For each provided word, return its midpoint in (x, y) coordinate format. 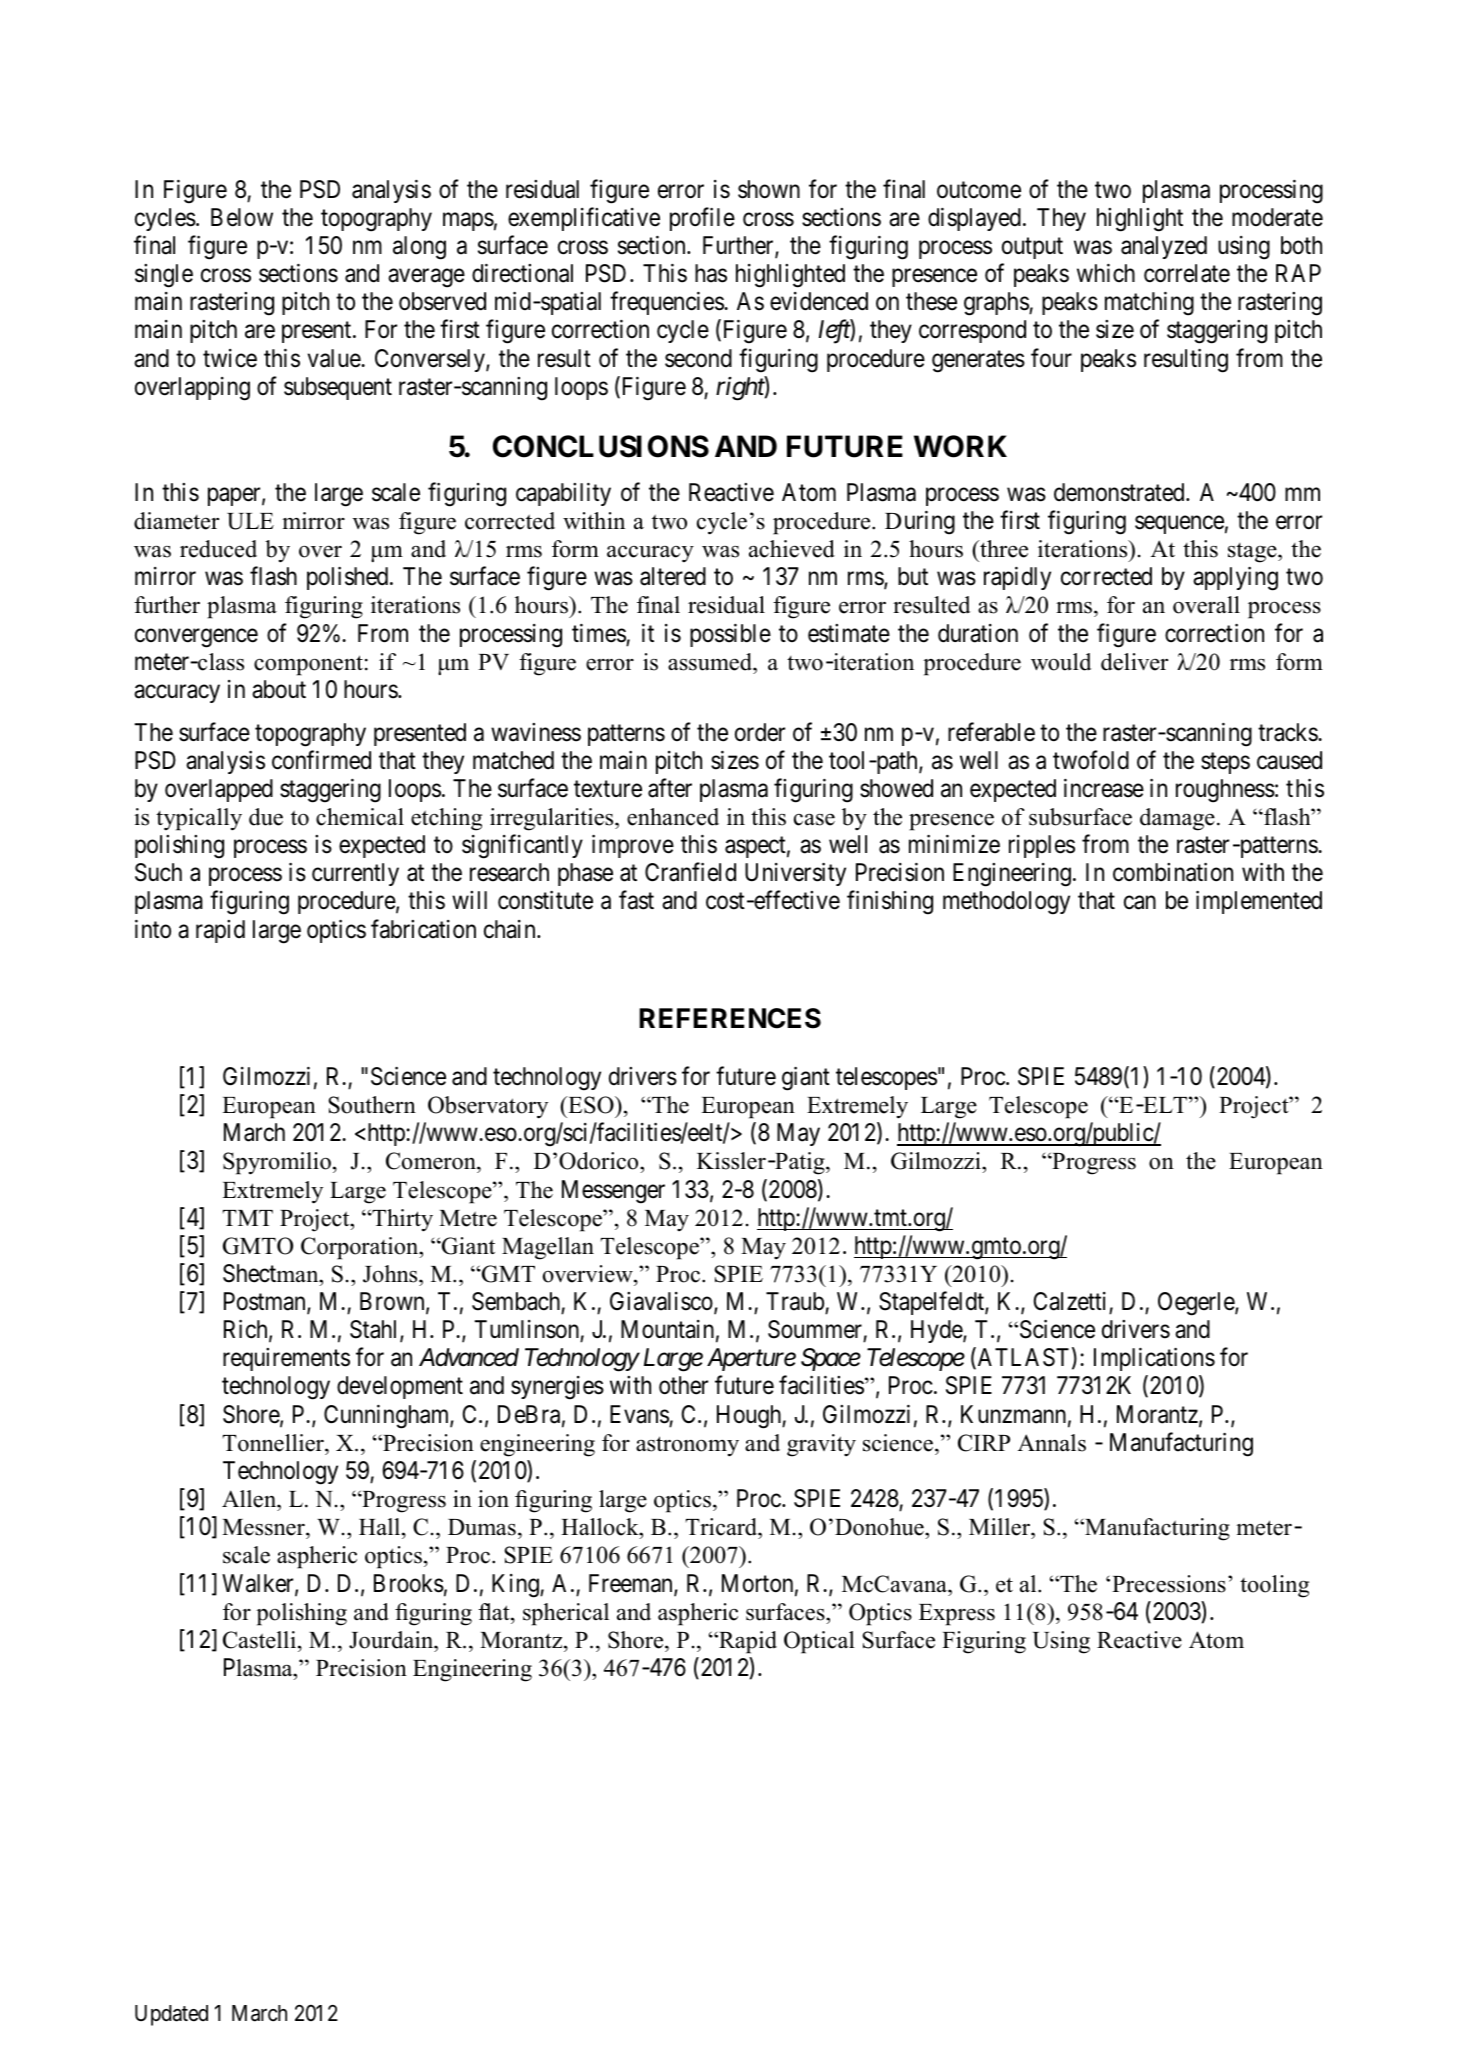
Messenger (613, 1192)
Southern (372, 1105)
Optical (819, 1642)
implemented (1259, 902)
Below (242, 217)
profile (702, 219)
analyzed (1164, 247)
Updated (171, 2015)
